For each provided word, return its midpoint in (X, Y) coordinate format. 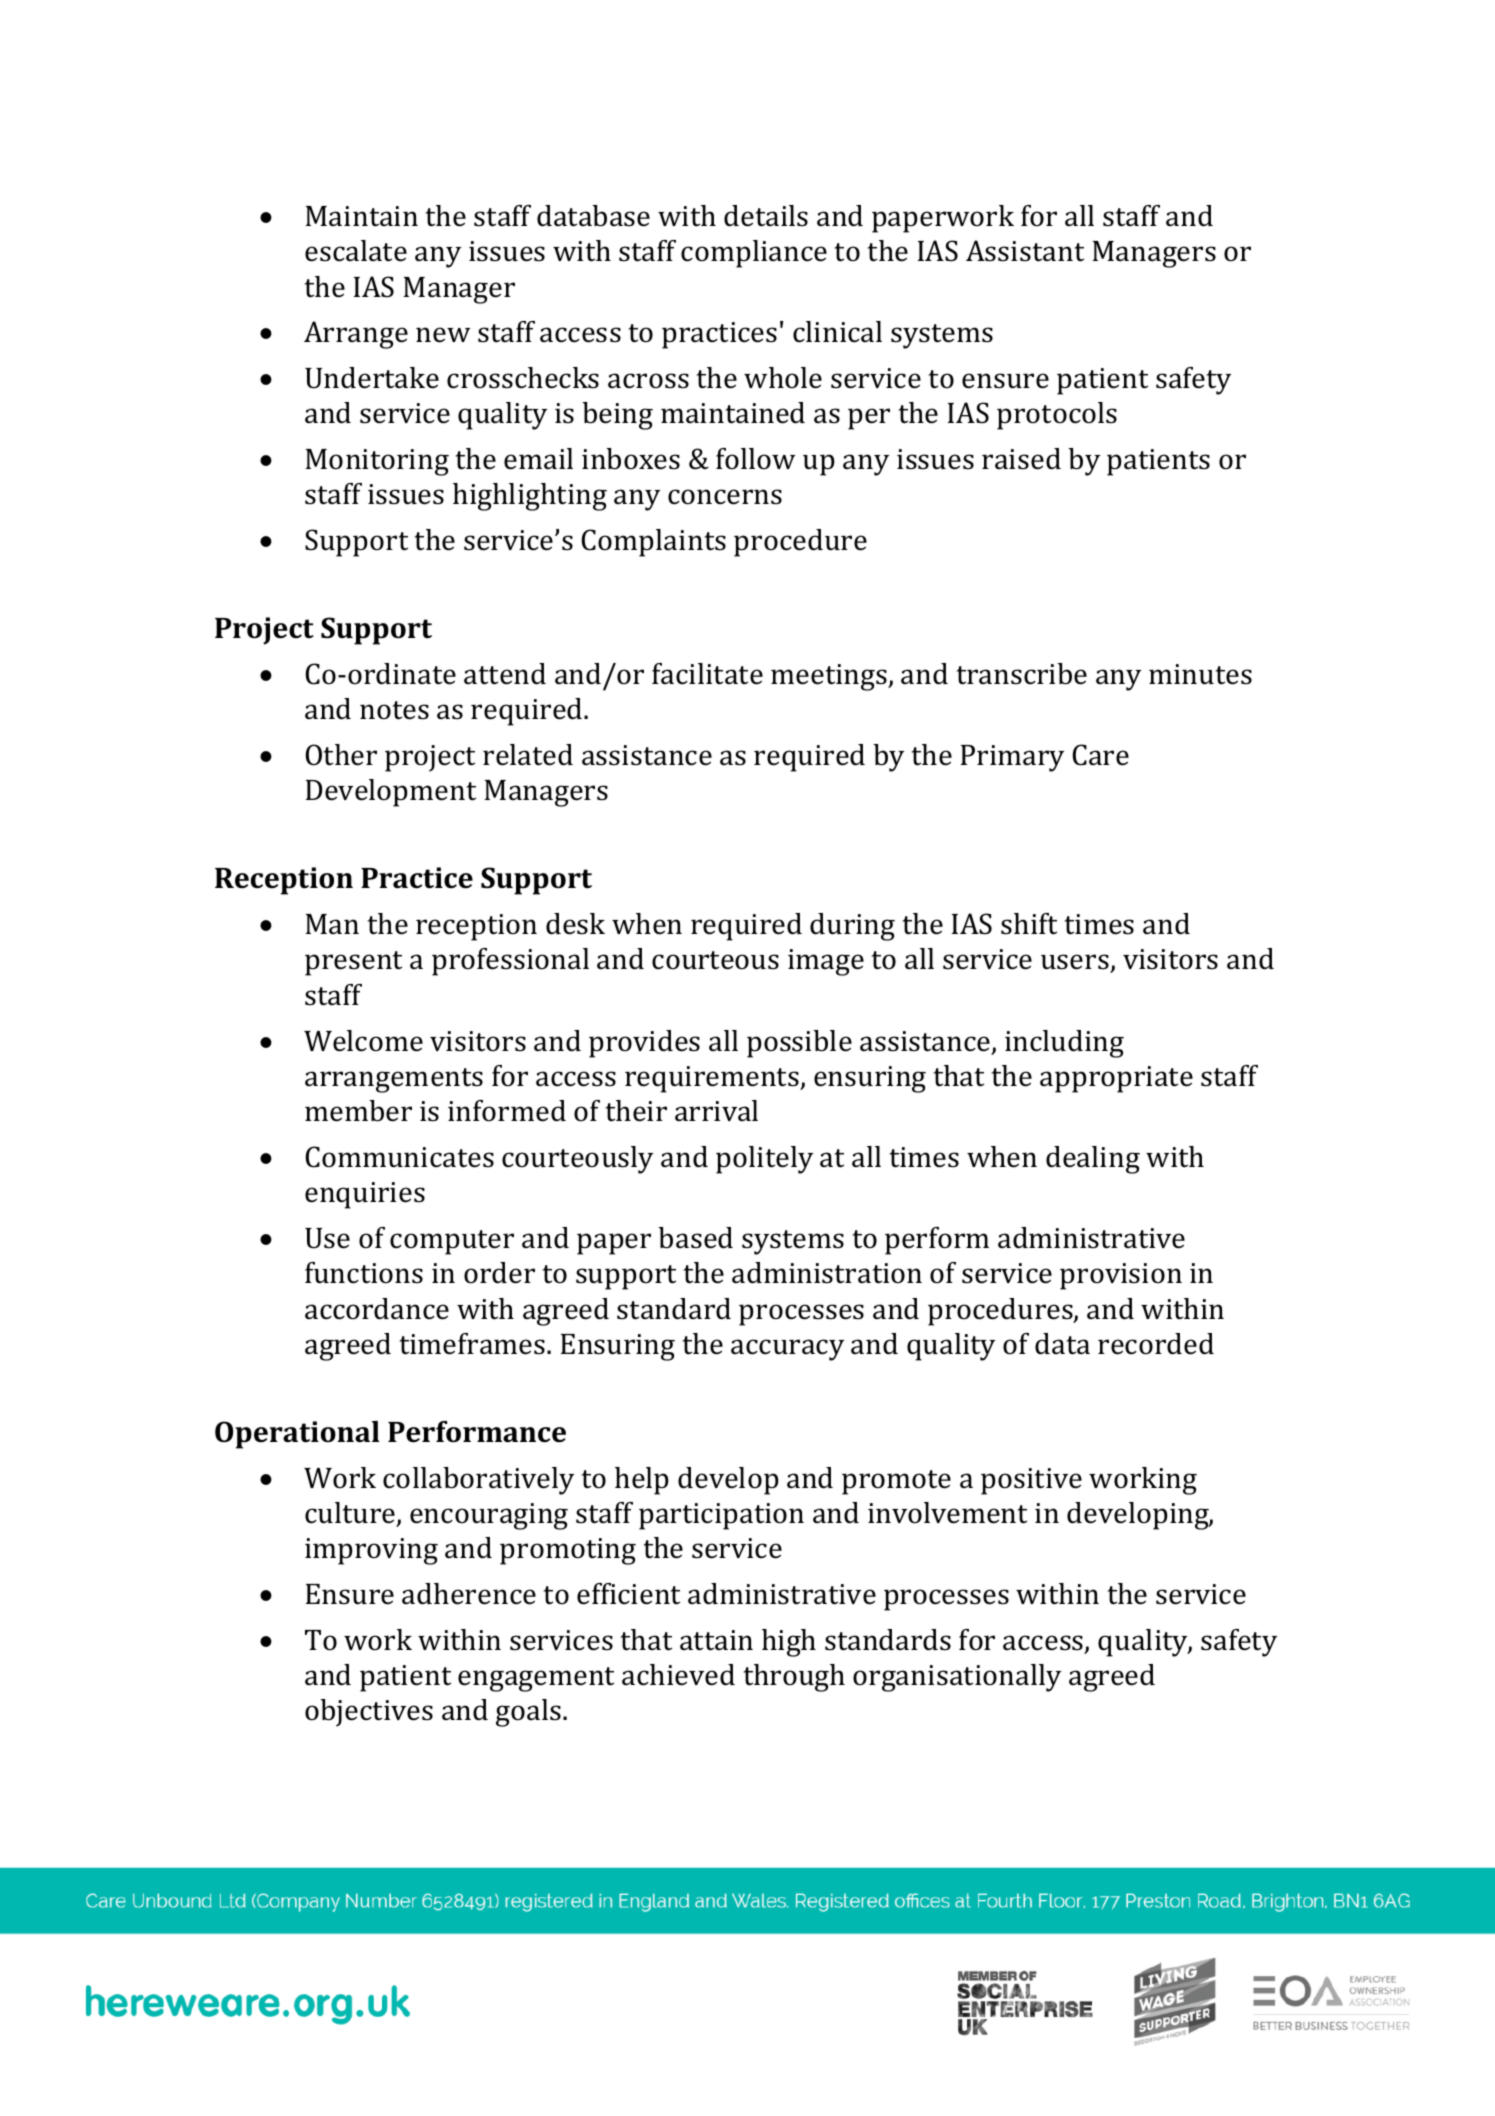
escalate (356, 251)
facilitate (707, 674)
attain (716, 1640)
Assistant (1025, 251)
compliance (754, 254)
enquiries (365, 1195)
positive (1031, 1481)
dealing (1093, 1160)
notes (394, 710)
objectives (369, 1713)
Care (1100, 755)
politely (764, 1160)
